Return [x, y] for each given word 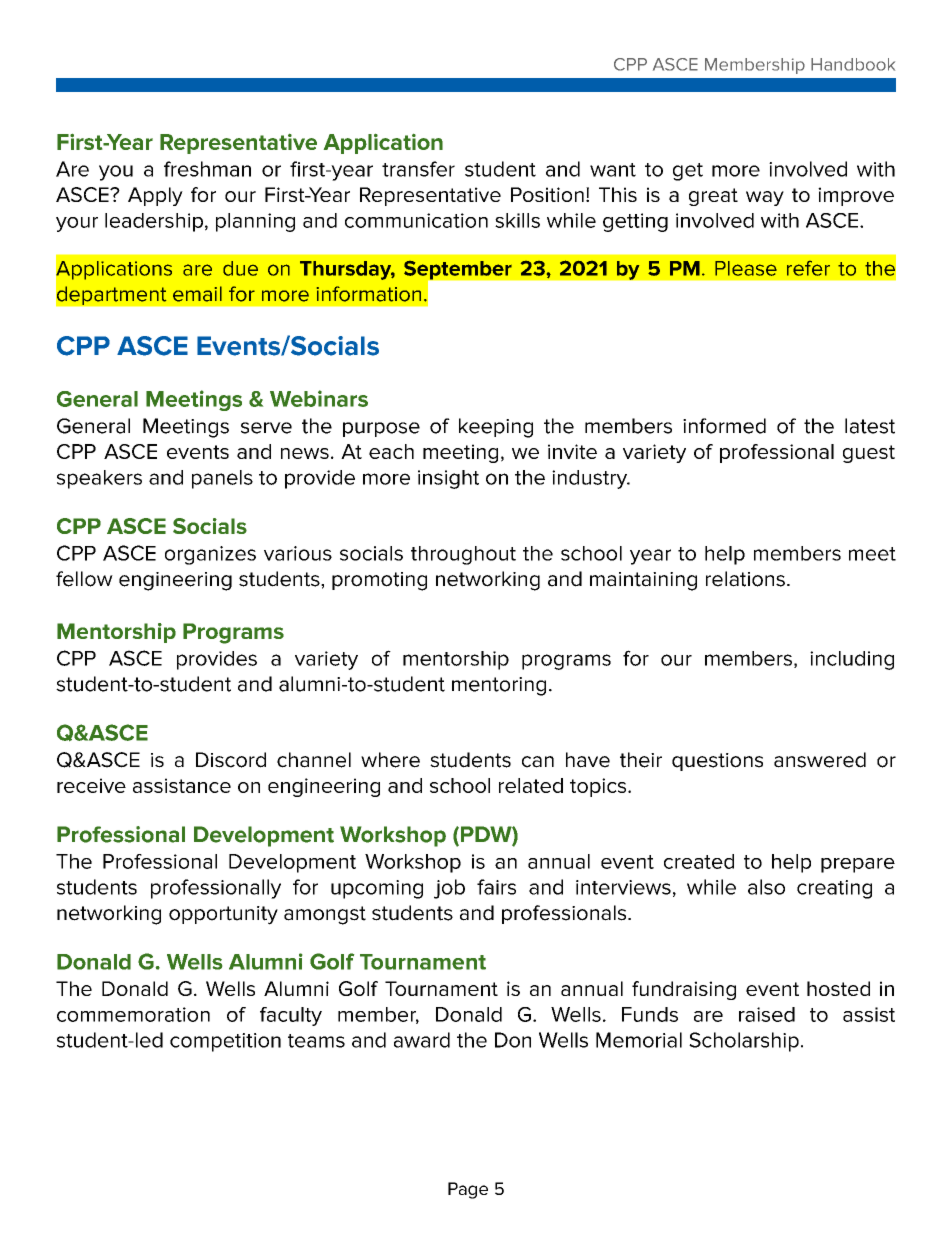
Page [468, 1190]
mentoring [499, 686]
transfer [418, 169]
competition [225, 1042]
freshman [207, 169]
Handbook [853, 64]
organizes [210, 555]
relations [745, 579]
